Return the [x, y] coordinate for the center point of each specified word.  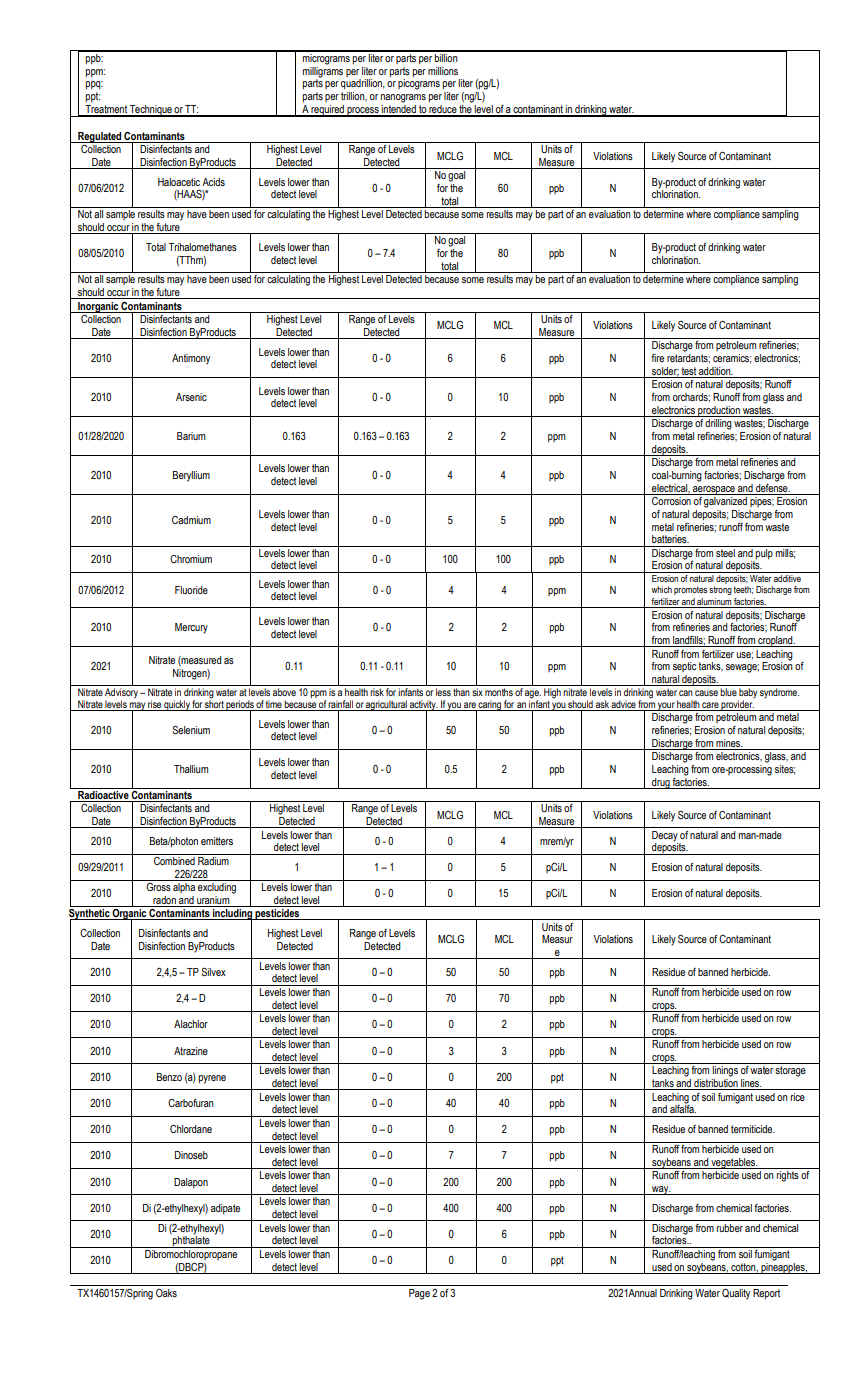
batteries [670, 539]
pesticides [277, 914]
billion [446, 56]
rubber [730, 1228]
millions [443, 71]
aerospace [714, 490]
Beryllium [191, 476]
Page [419, 1294]
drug [661, 783]
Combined [174, 859]
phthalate [191, 1241]
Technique [151, 111]
